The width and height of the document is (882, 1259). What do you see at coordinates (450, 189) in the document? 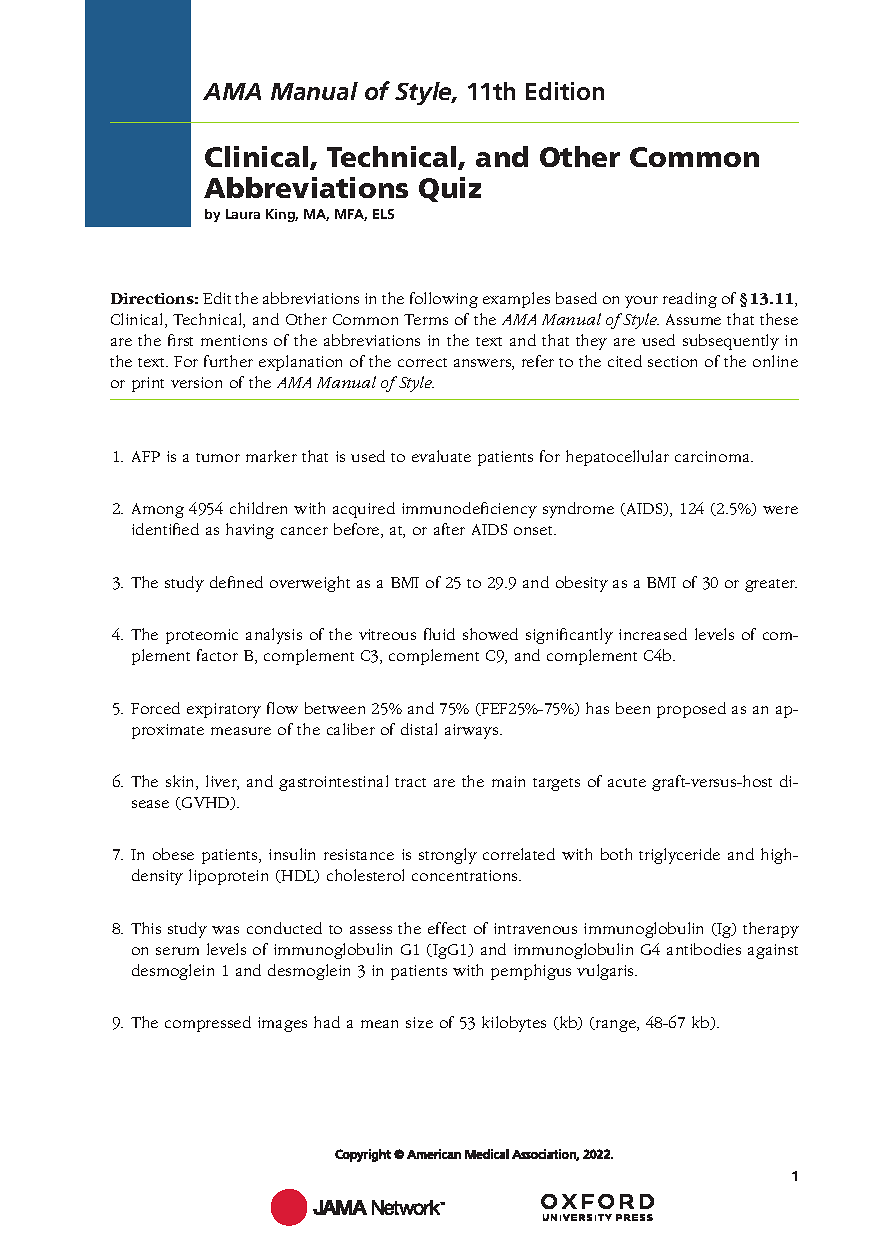
I see `Quiz` at bounding box center [450, 189].
